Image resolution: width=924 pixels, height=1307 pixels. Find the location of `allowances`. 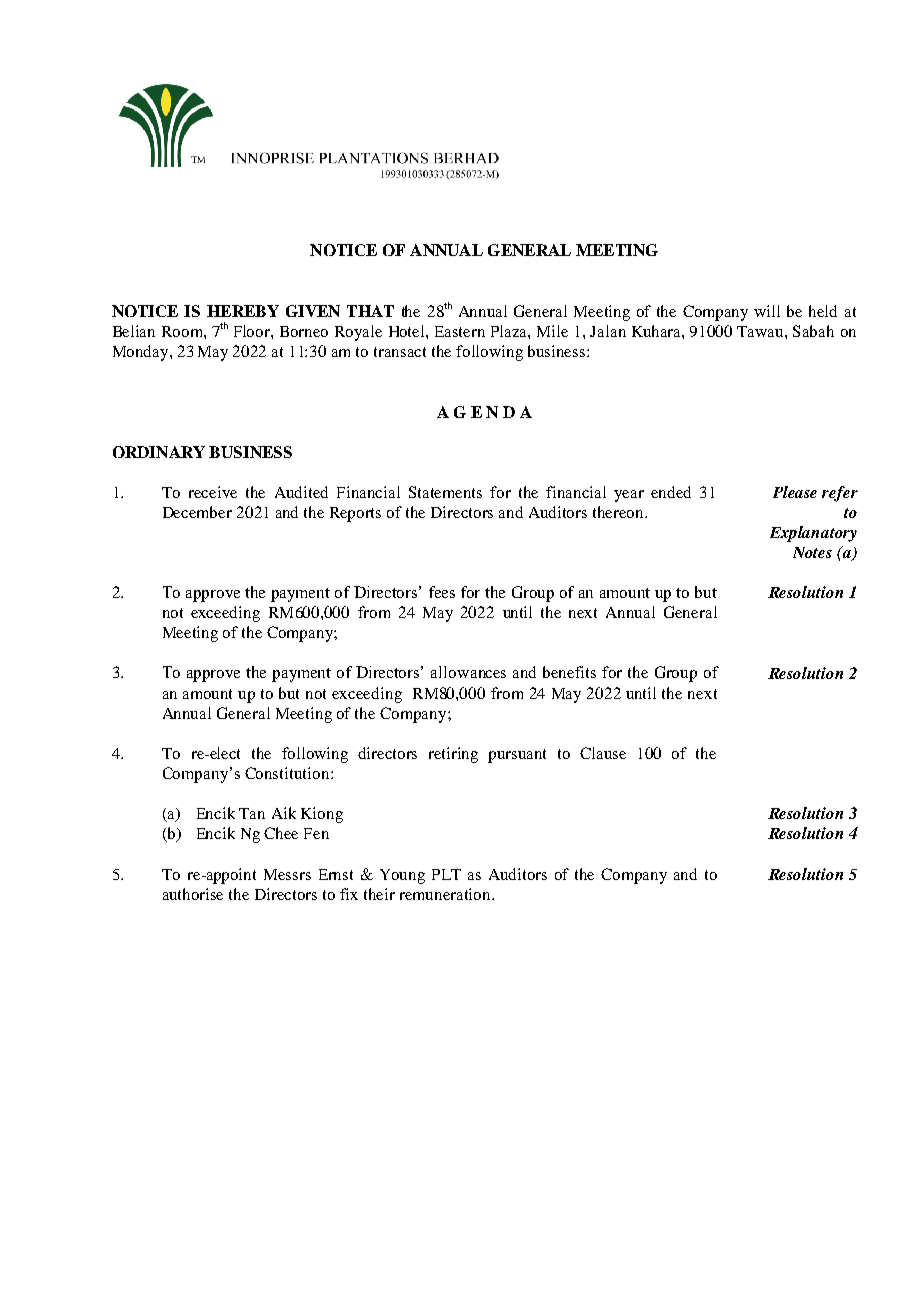

allowances is located at coordinates (468, 672).
